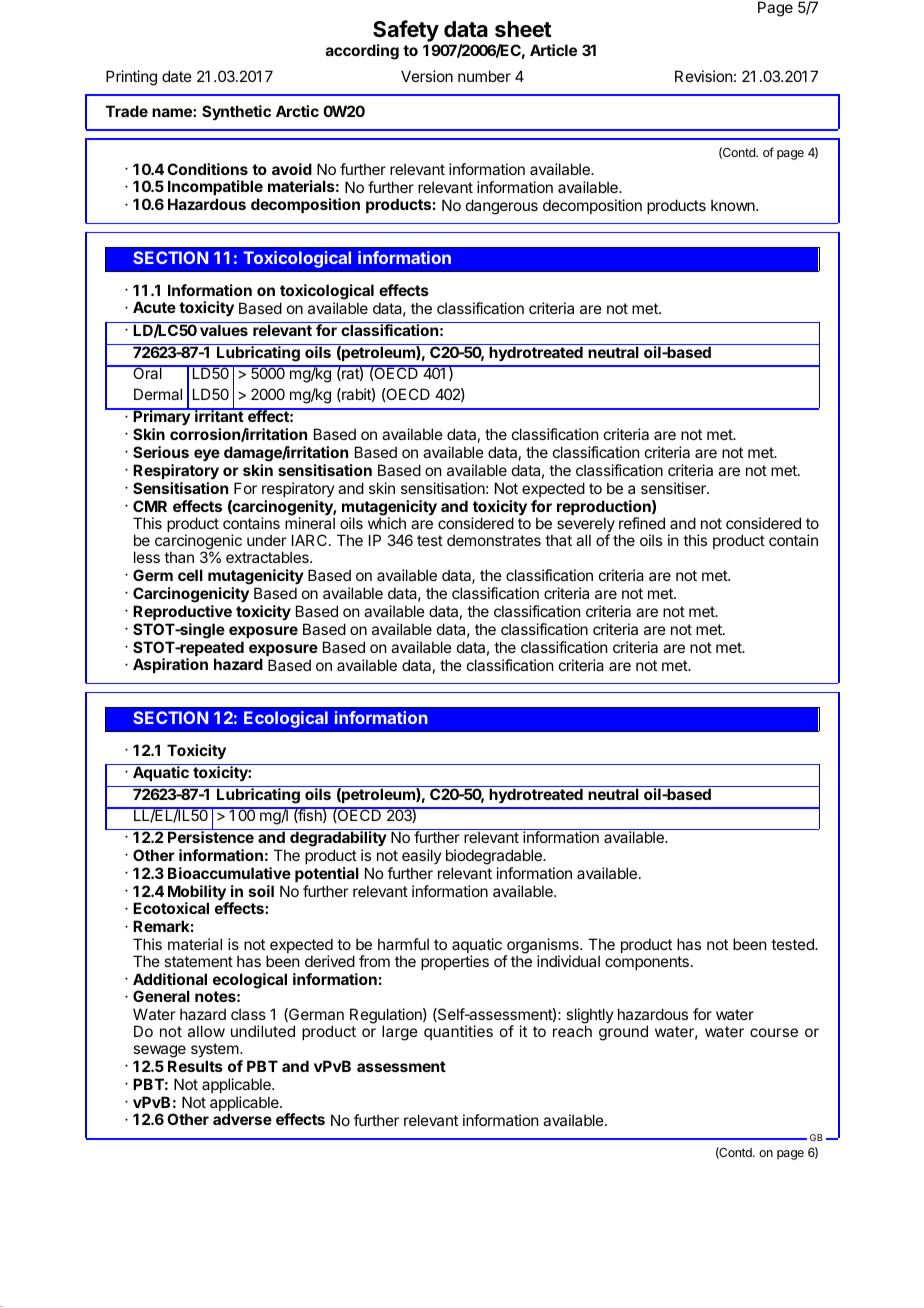 The width and height of the screenshot is (924, 1308). What do you see at coordinates (158, 394) in the screenshot?
I see `Dermal` at bounding box center [158, 394].
